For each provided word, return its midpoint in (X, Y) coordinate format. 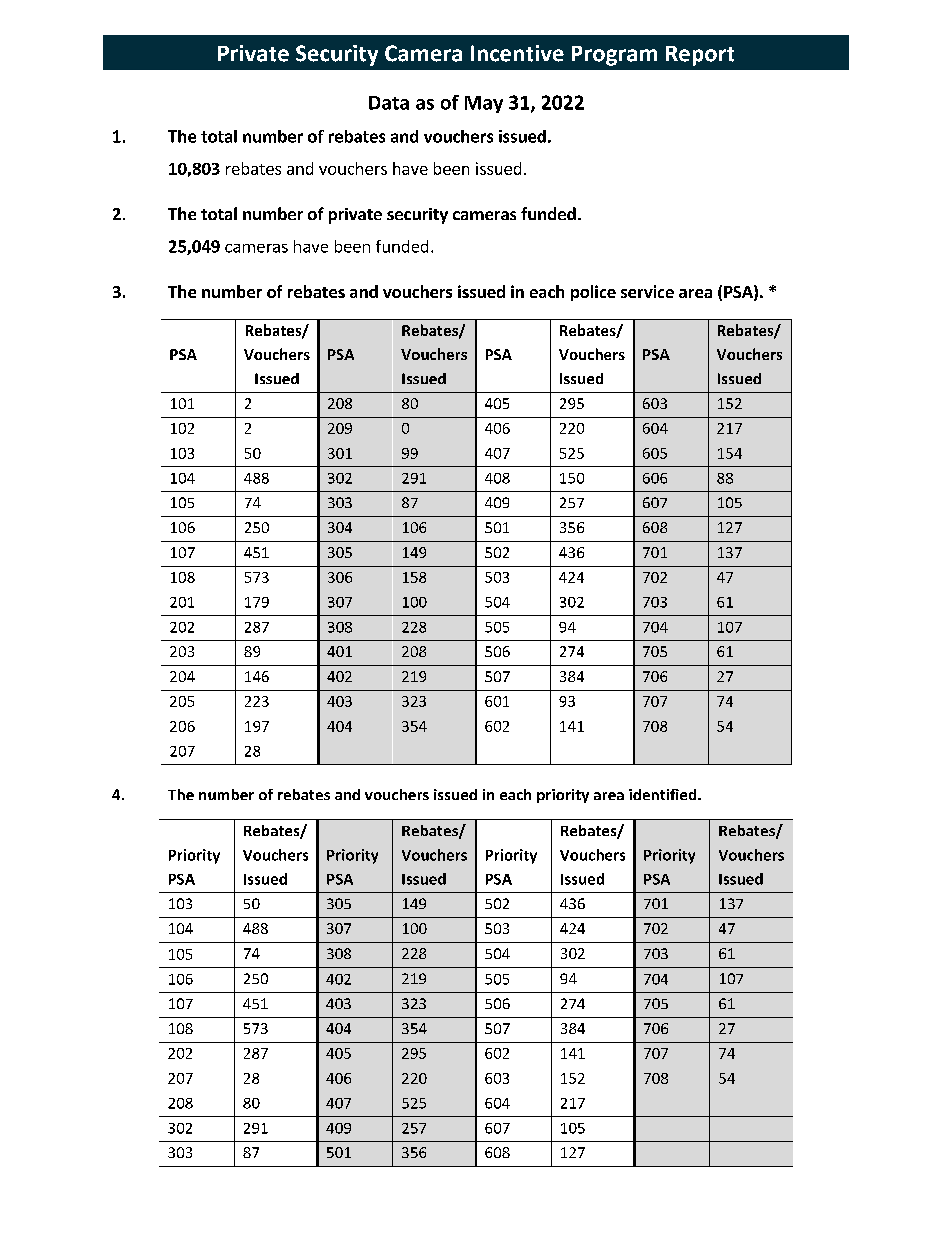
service (647, 291)
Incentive (517, 53)
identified (664, 794)
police (593, 293)
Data (389, 103)
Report (700, 56)
